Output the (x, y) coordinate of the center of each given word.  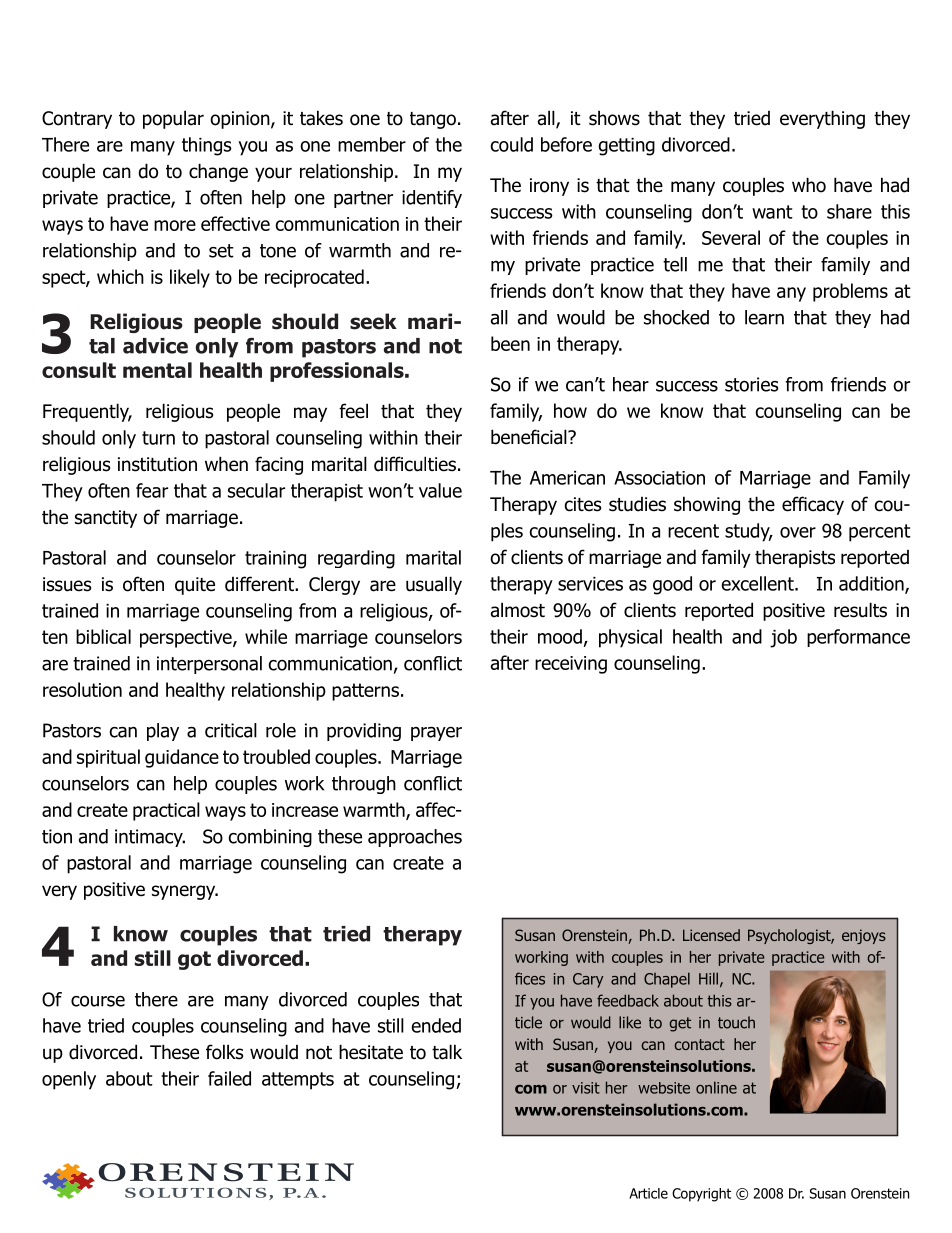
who (809, 185)
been (510, 343)
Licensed (711, 935)
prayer (436, 734)
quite (195, 586)
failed (229, 1078)
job (783, 638)
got (194, 960)
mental (157, 370)
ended (436, 1025)
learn (764, 317)
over (798, 532)
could (511, 144)
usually (434, 585)
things (207, 146)
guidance (182, 758)
